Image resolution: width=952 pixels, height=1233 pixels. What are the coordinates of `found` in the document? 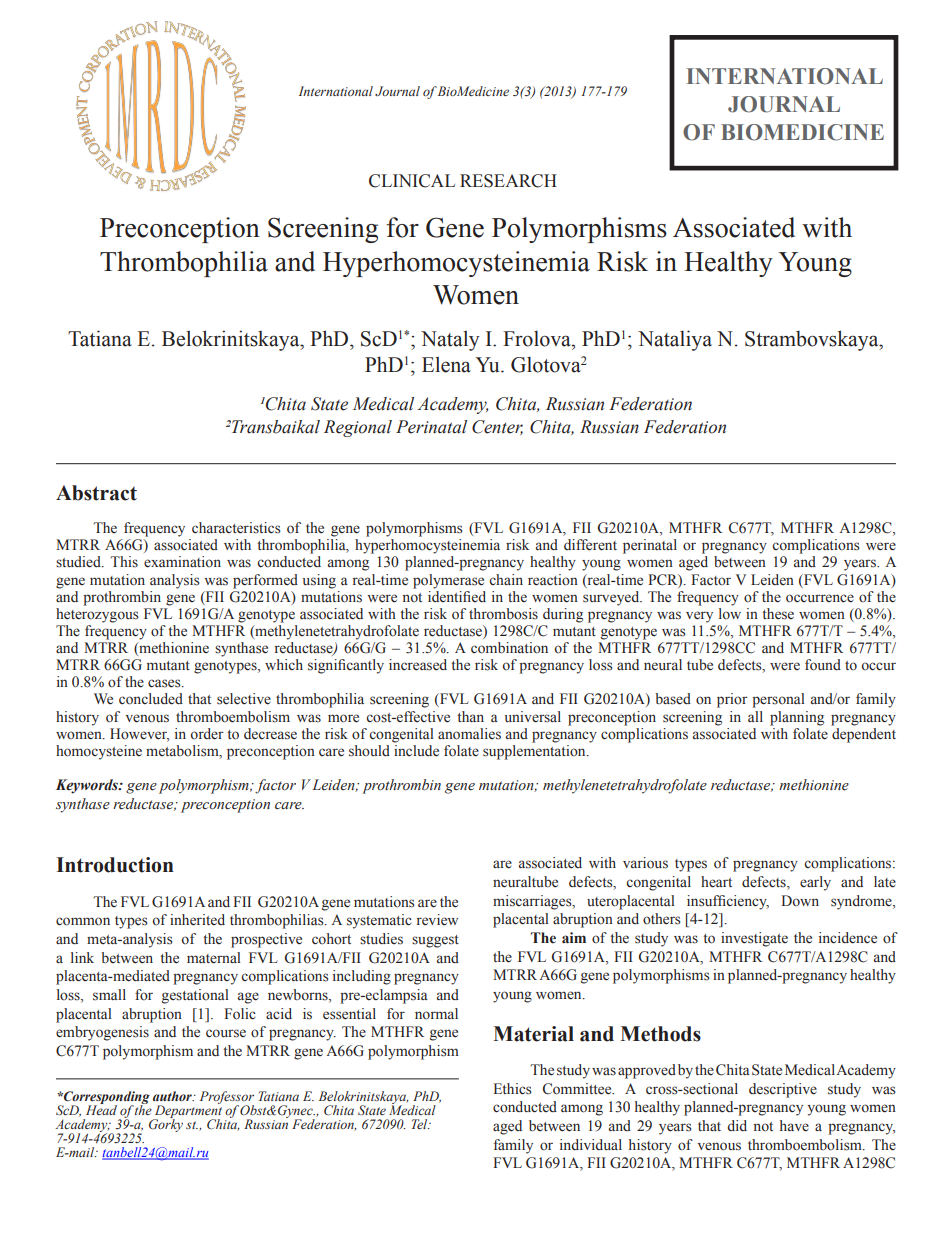 It's located at (823, 665).
